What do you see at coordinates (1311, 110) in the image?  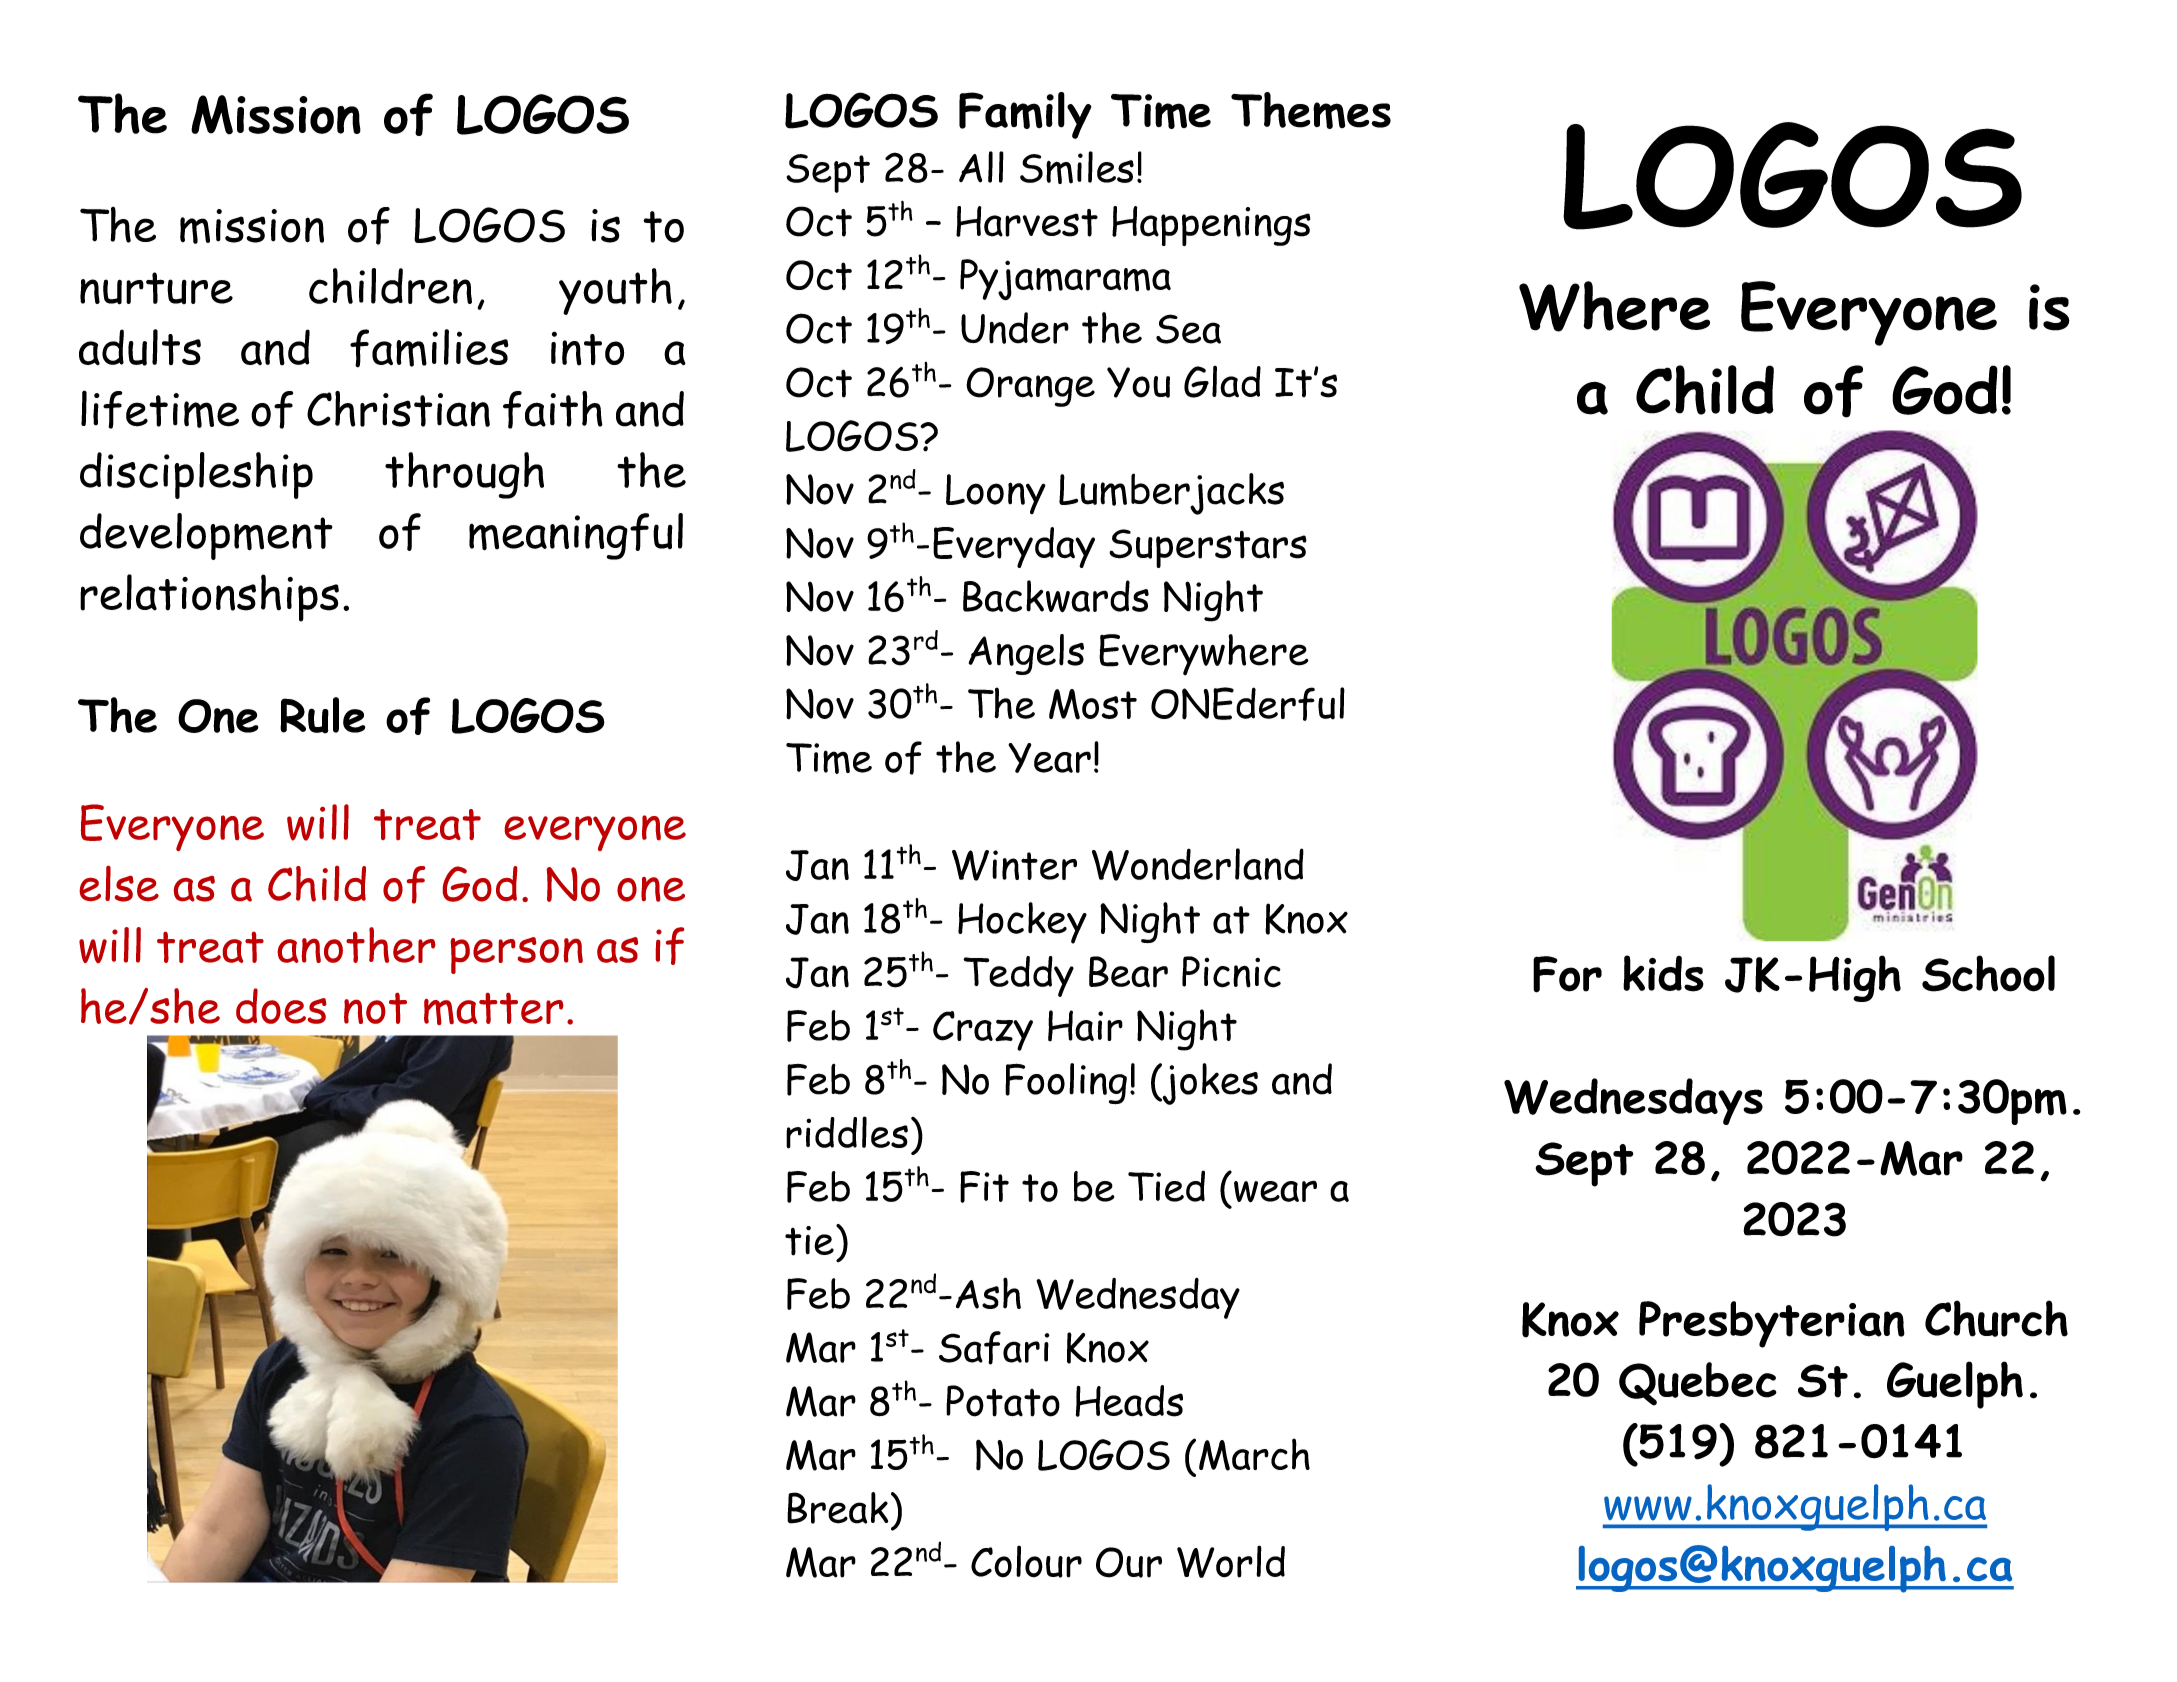 I see `Themes` at bounding box center [1311, 110].
